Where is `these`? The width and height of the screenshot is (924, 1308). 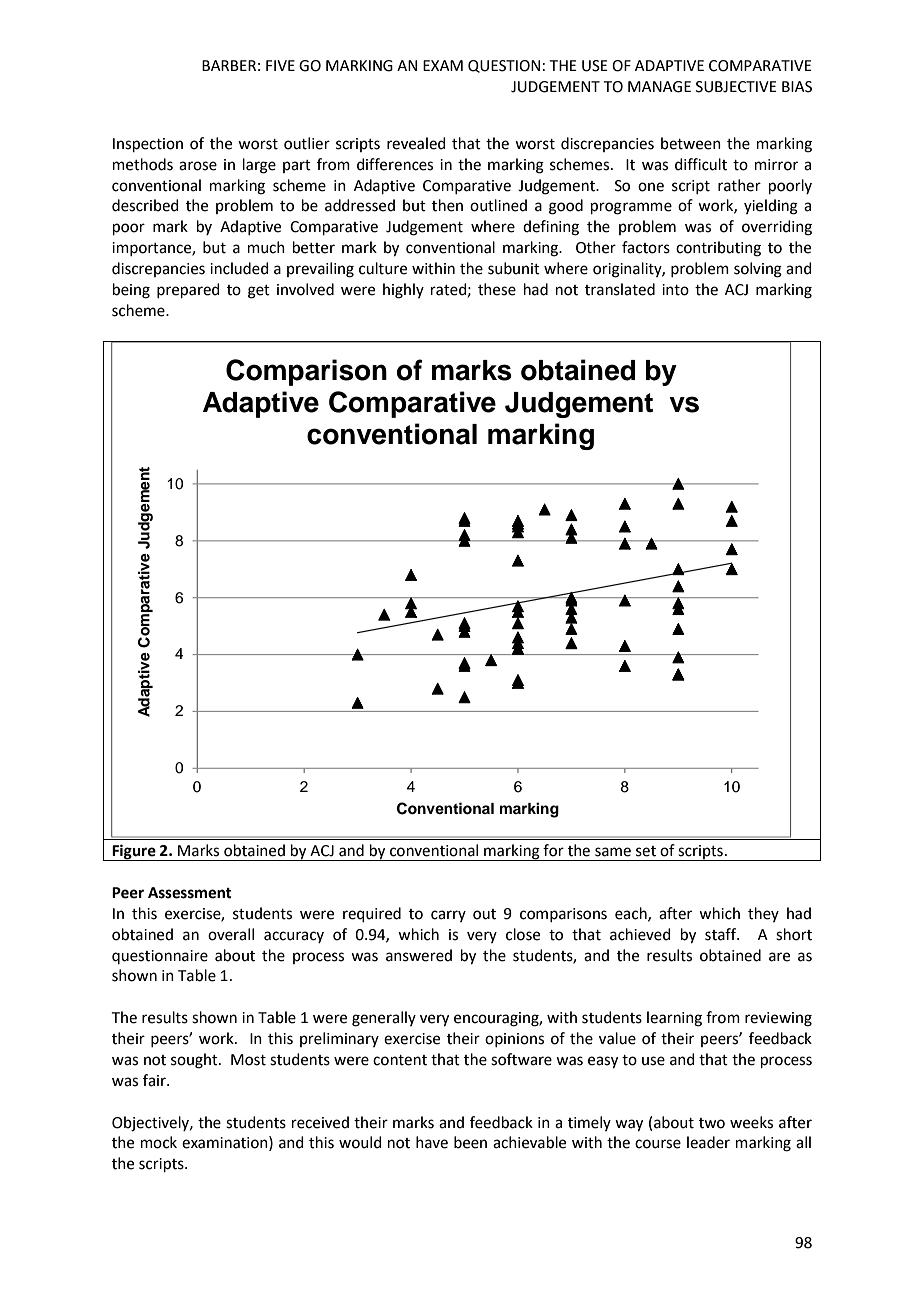
these is located at coordinates (497, 289).
